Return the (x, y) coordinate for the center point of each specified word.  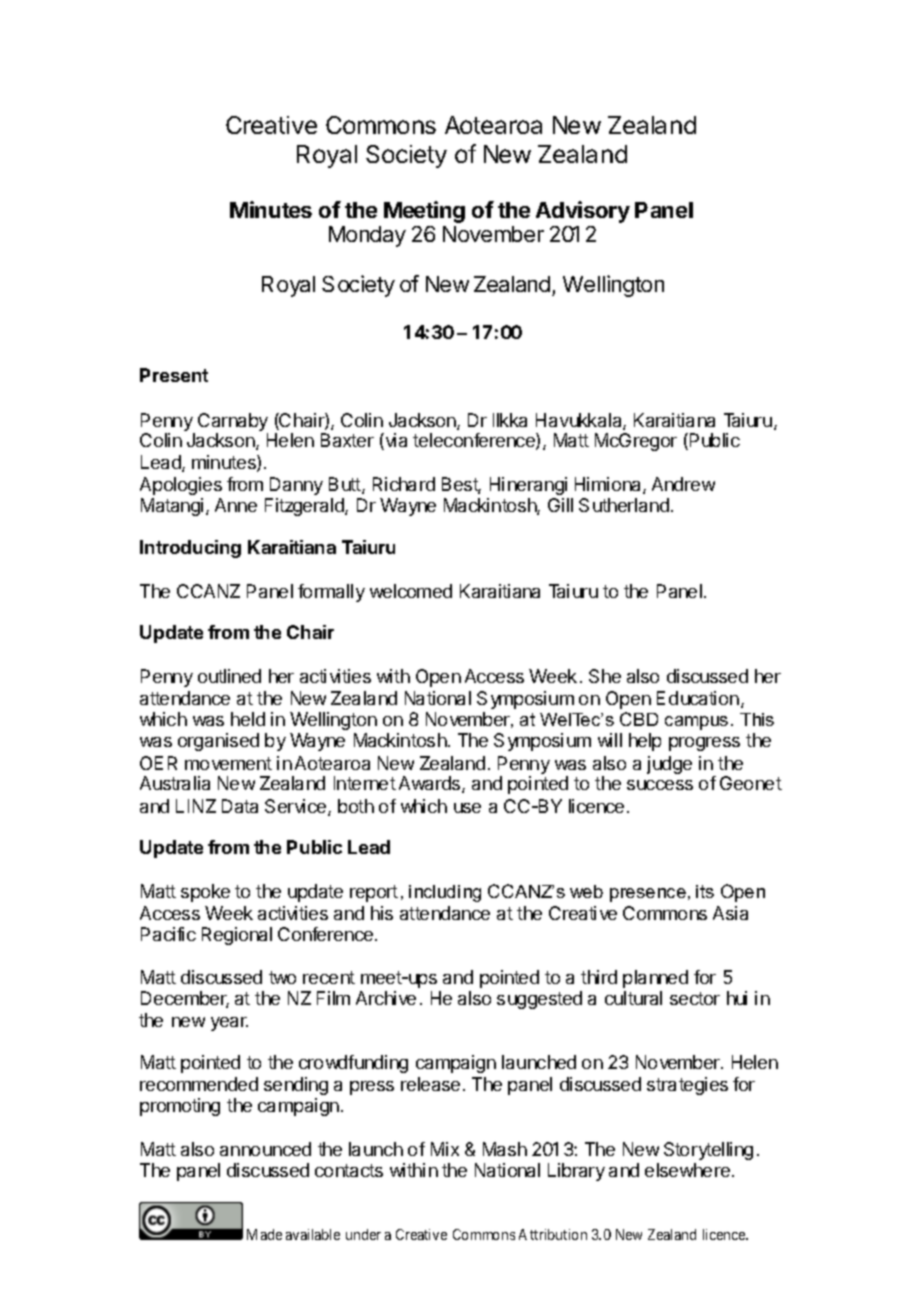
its (705, 891)
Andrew (683, 484)
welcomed (411, 591)
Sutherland (624, 505)
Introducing (190, 549)
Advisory (583, 212)
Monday (367, 236)
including (445, 893)
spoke (205, 893)
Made (264, 1234)
